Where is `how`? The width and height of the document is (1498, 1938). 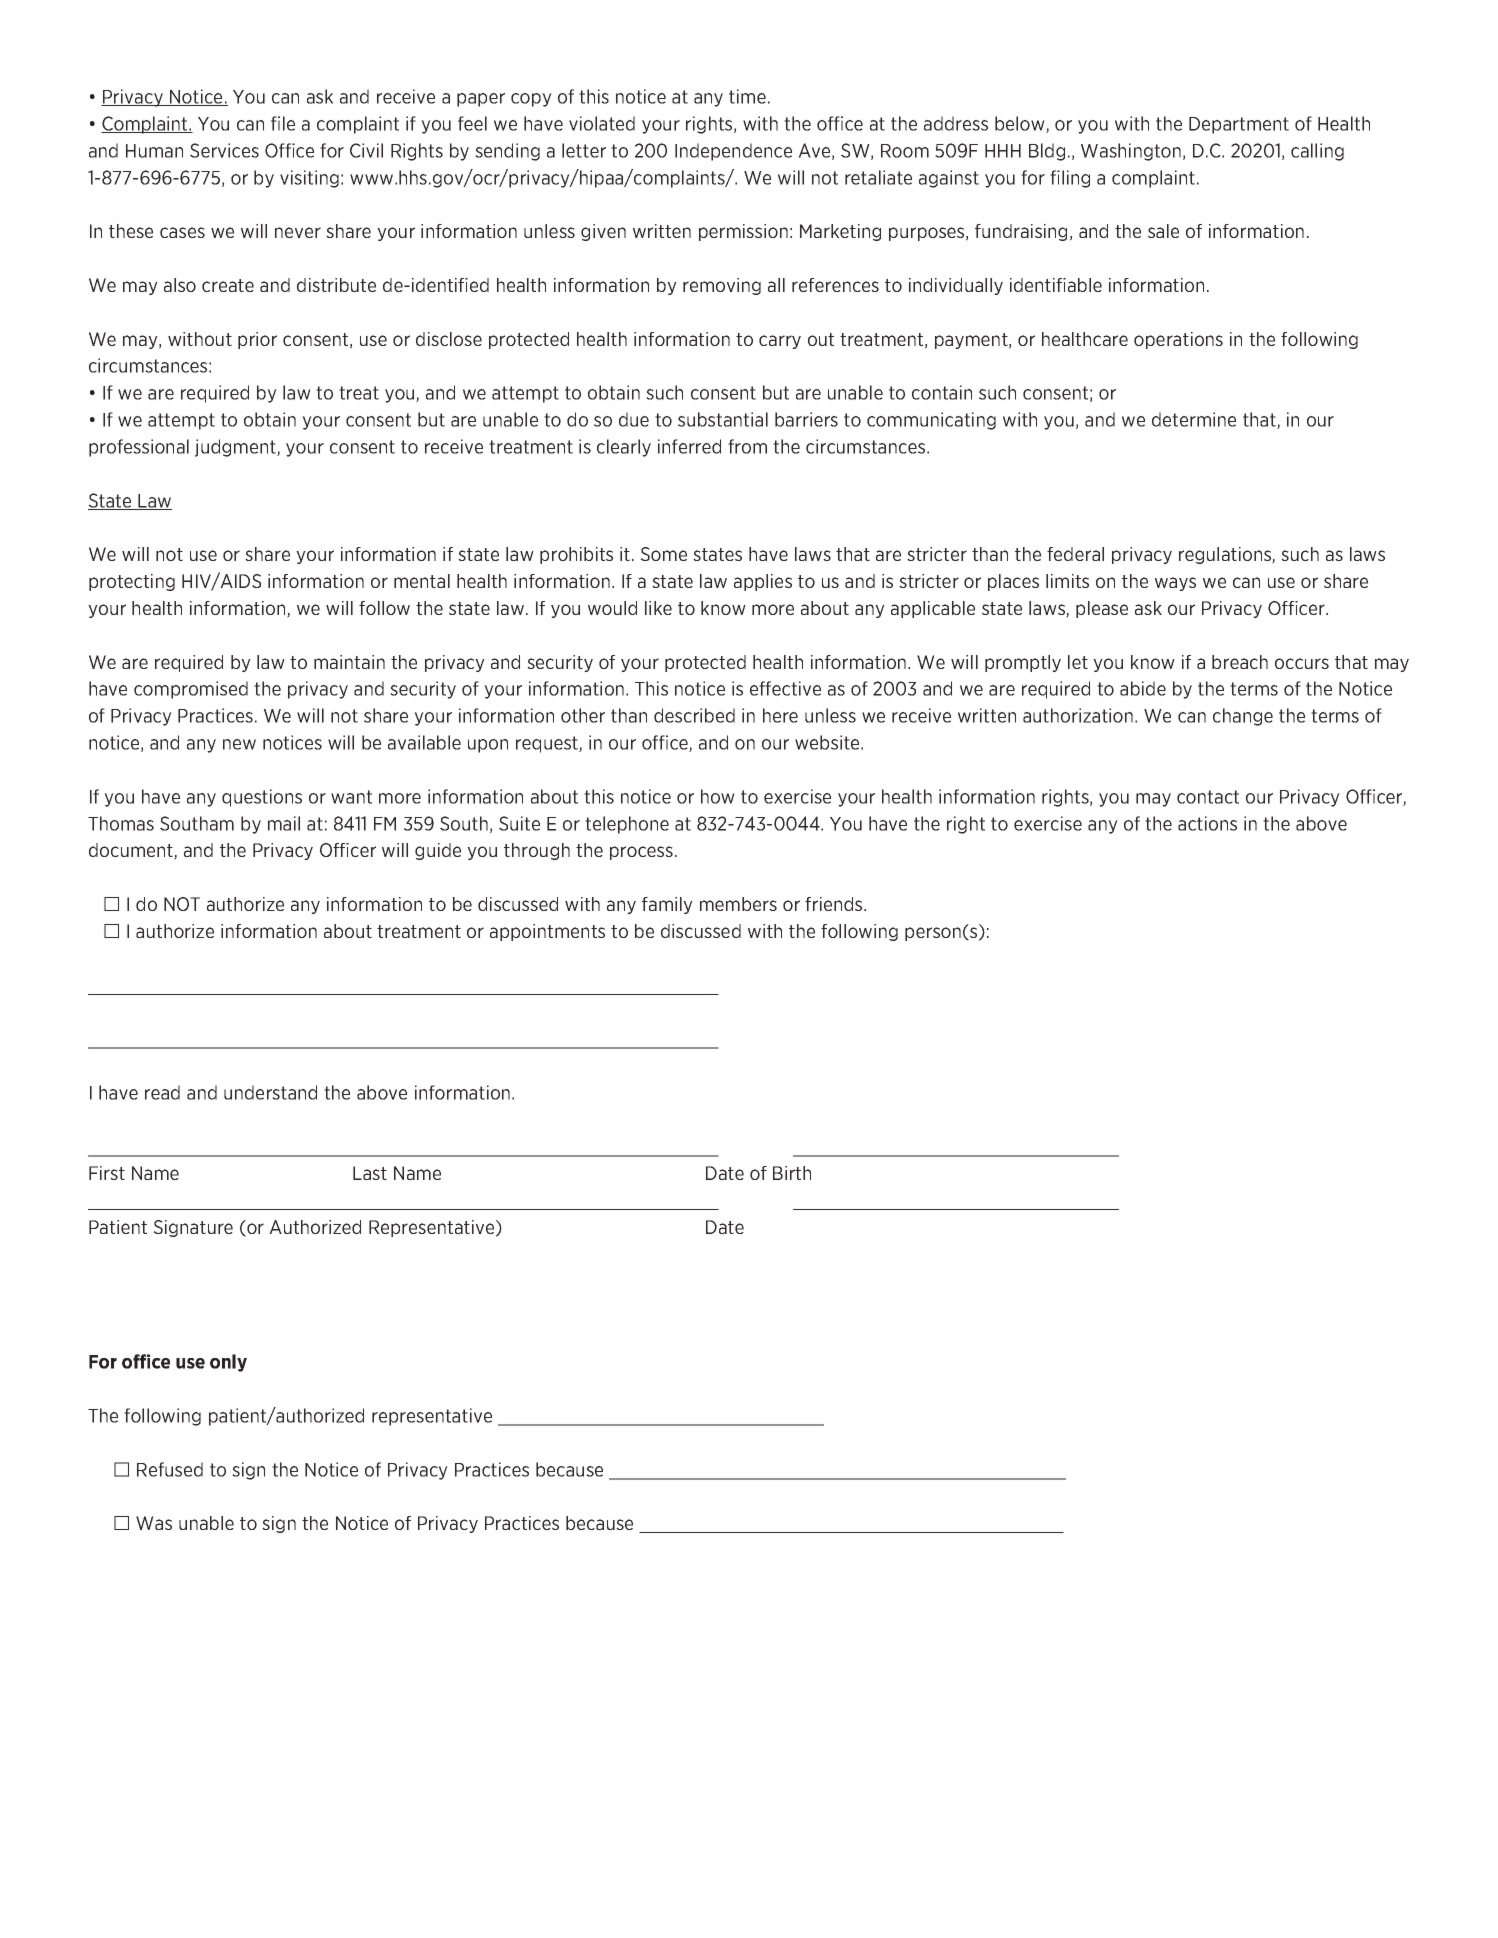 how is located at coordinates (718, 796).
